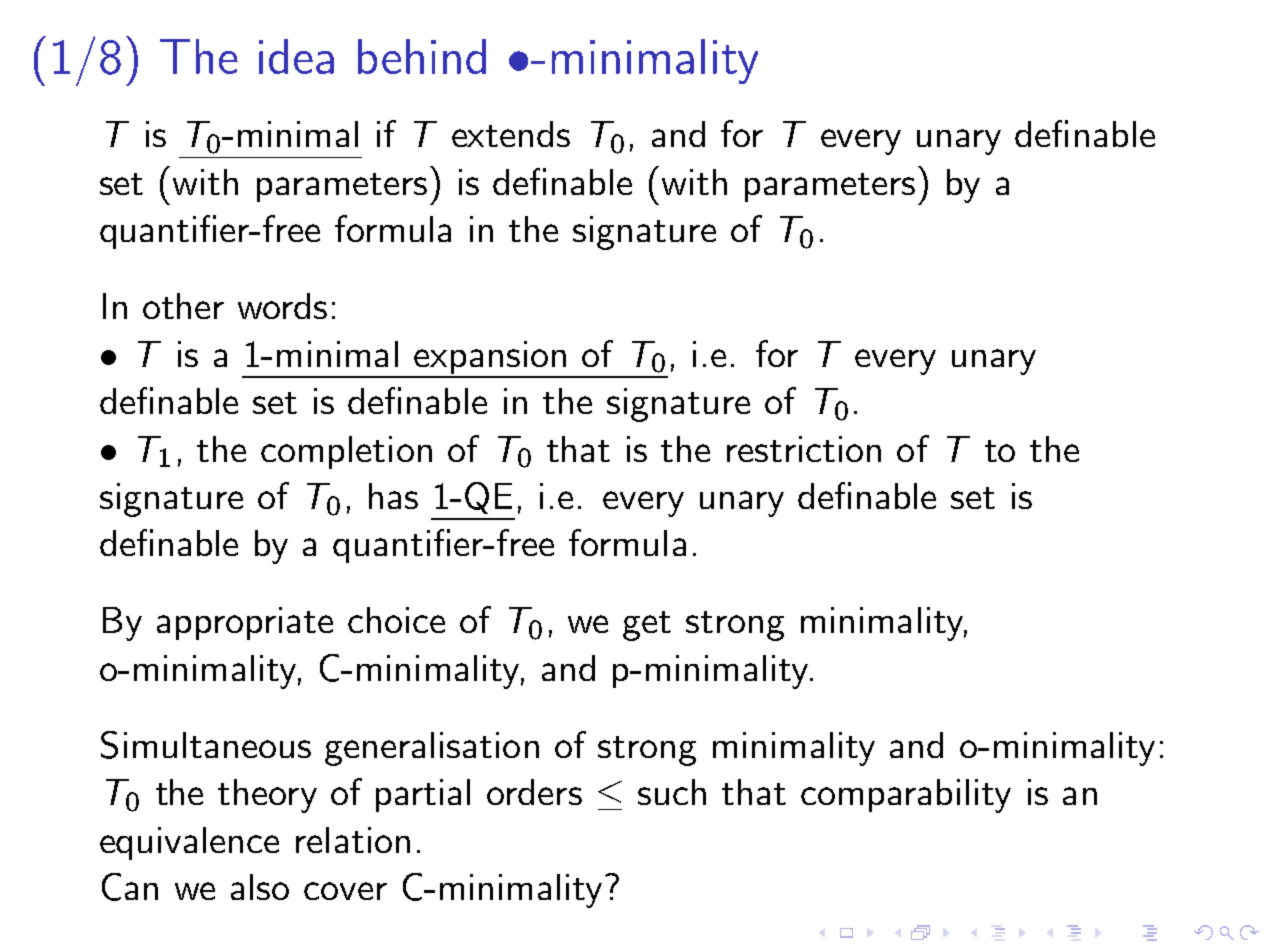 This screenshot has width=1271, height=952. Describe the element at coordinates (245, 623) in the screenshot. I see `appropriate` at that location.
